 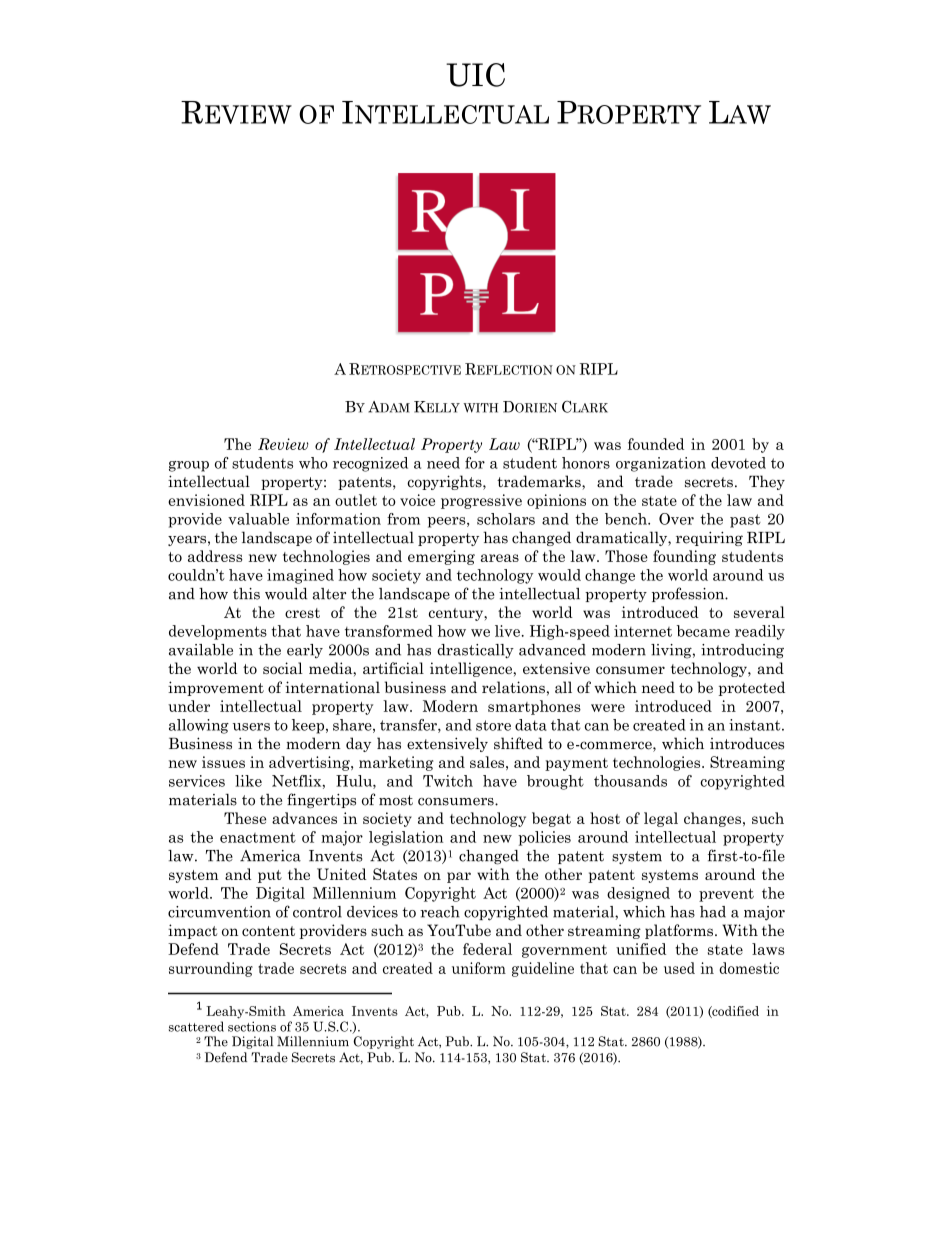 I want to click on progressive, so click(x=481, y=501).
